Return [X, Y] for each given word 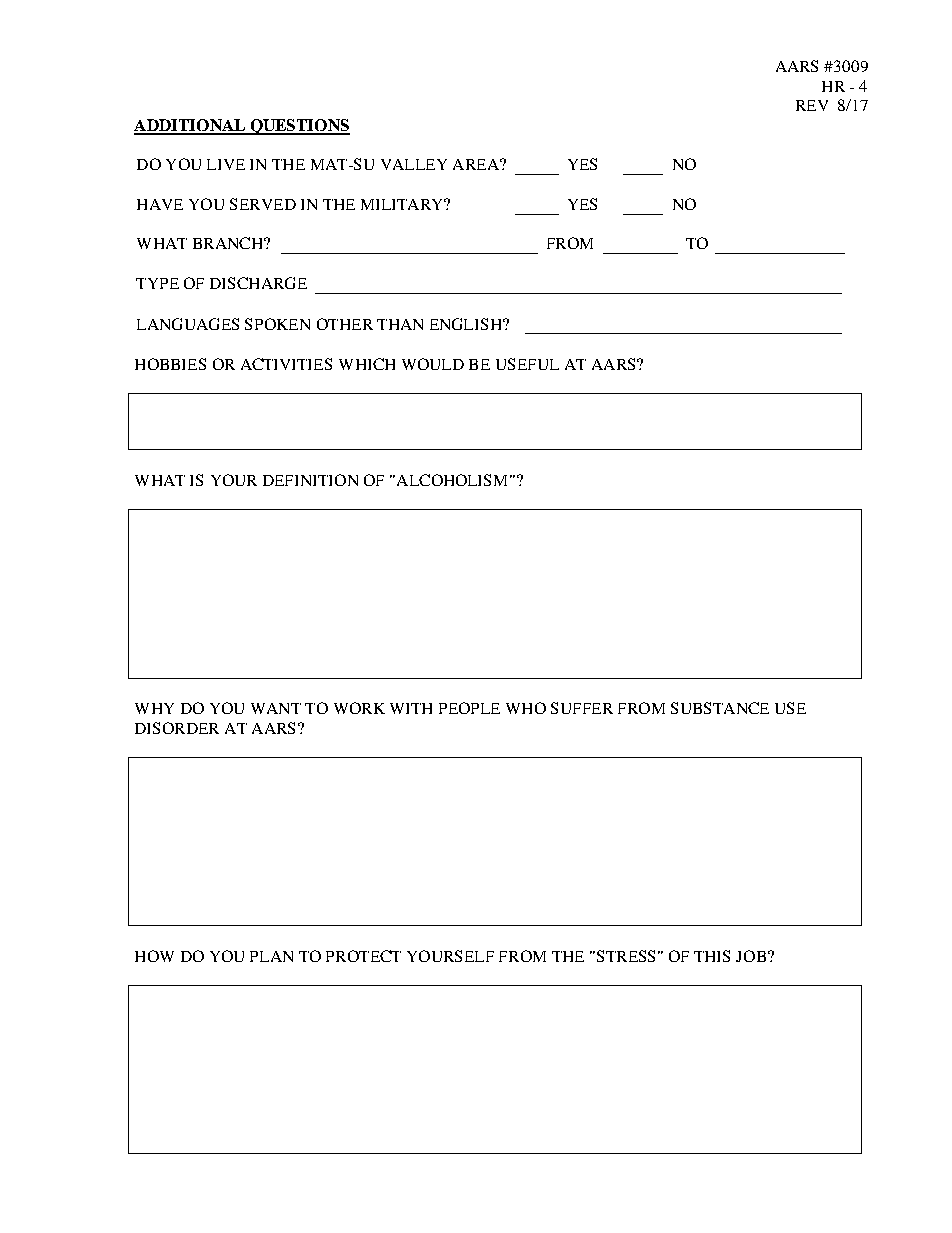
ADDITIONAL [191, 126]
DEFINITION [310, 480]
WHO [526, 708]
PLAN [271, 956]
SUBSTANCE [720, 708]
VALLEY [414, 164]
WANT [276, 708]
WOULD [433, 364]
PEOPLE [469, 708]
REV [812, 105]
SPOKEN [277, 324]
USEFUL [527, 364]
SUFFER [582, 708]
